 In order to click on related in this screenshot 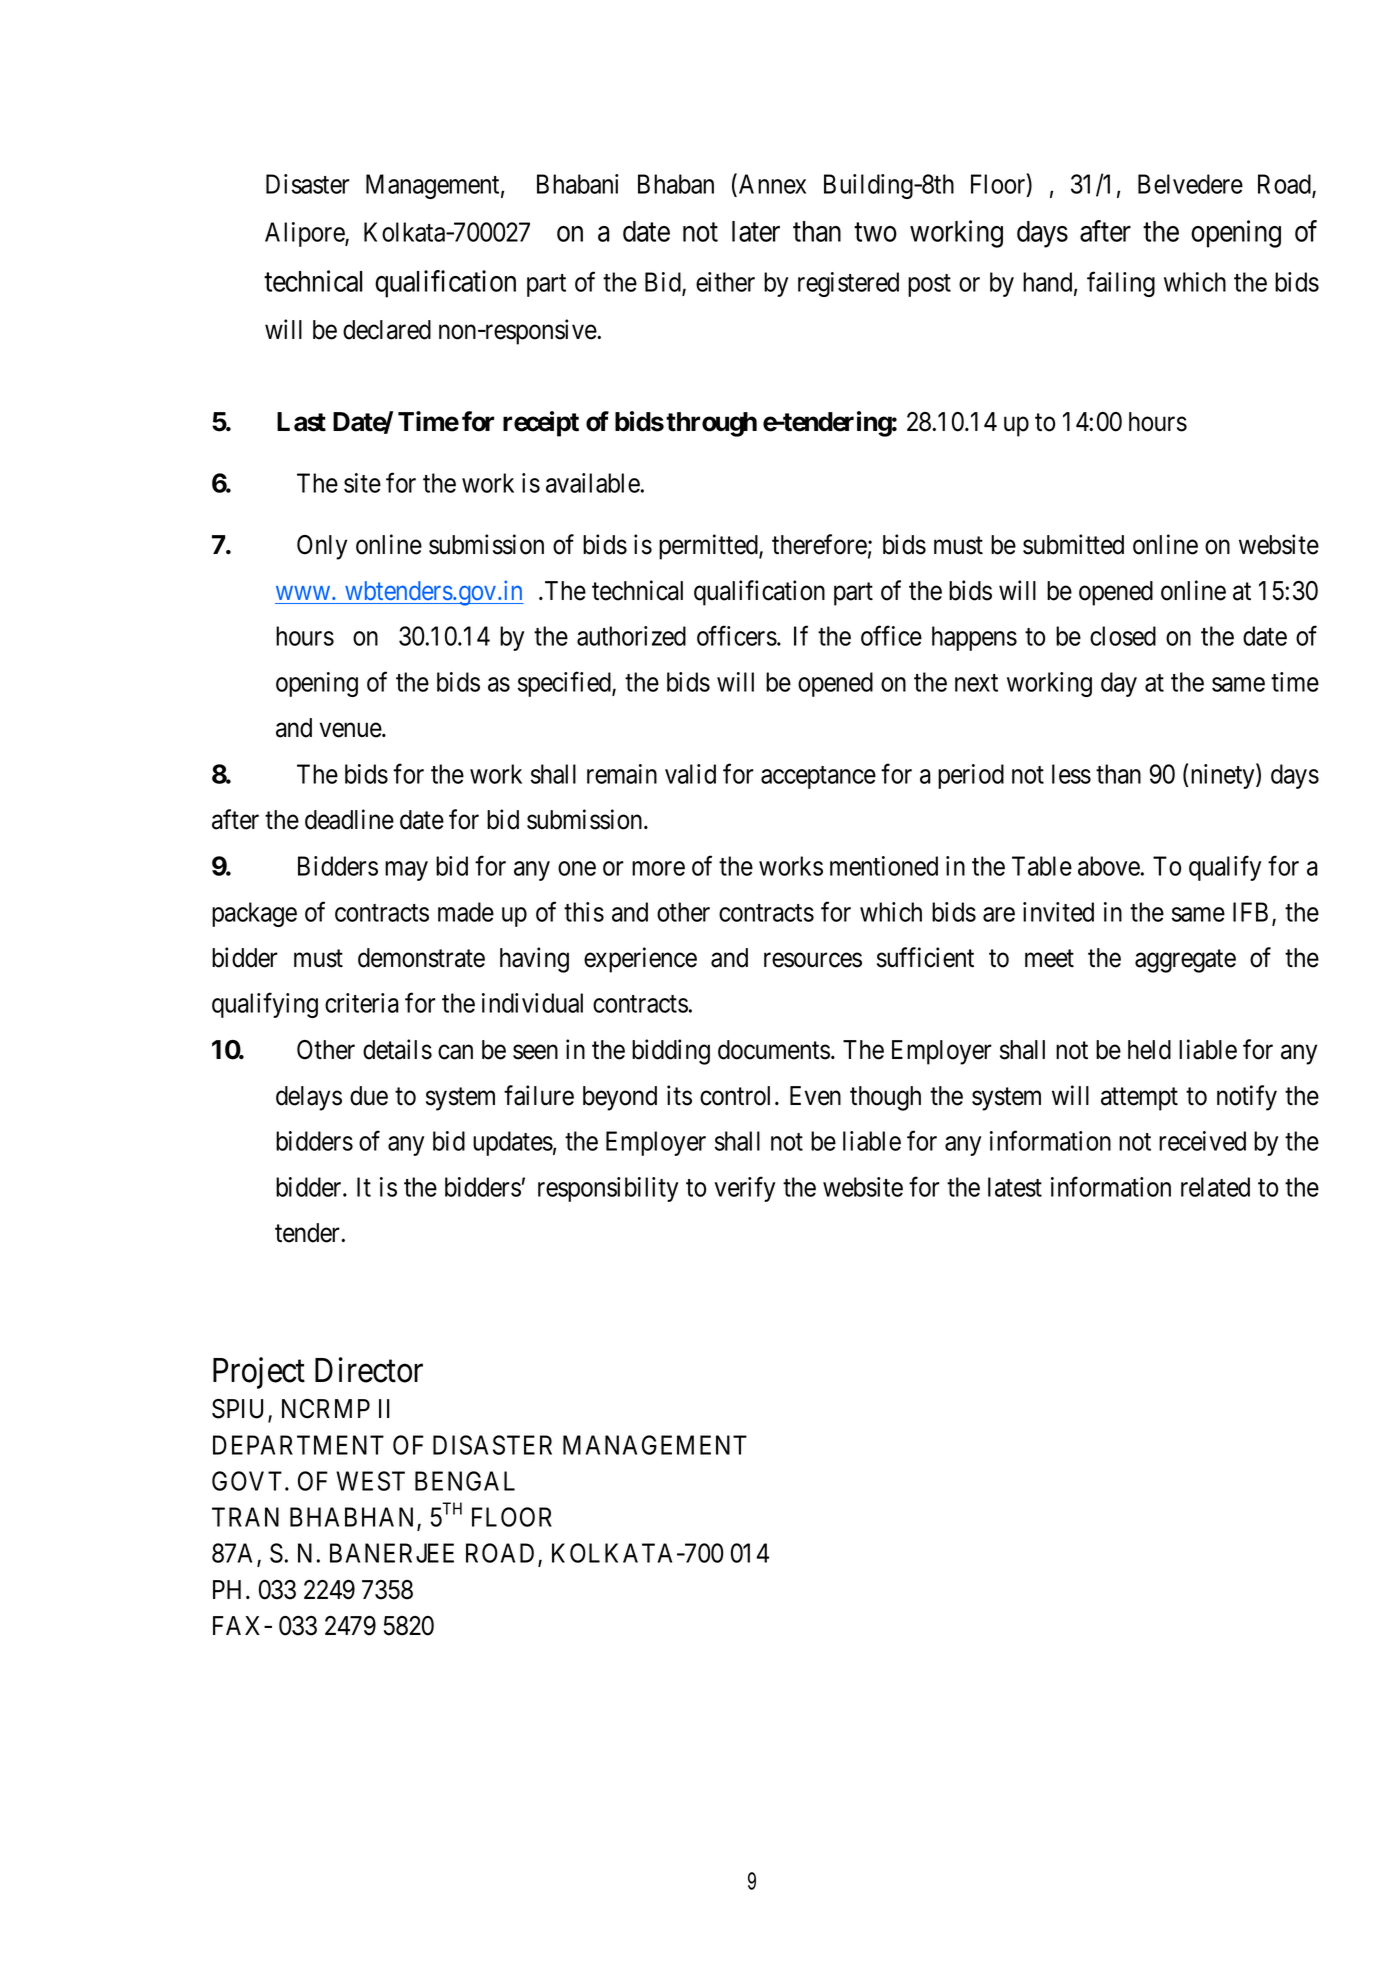, I will do `click(1215, 1187)`.
